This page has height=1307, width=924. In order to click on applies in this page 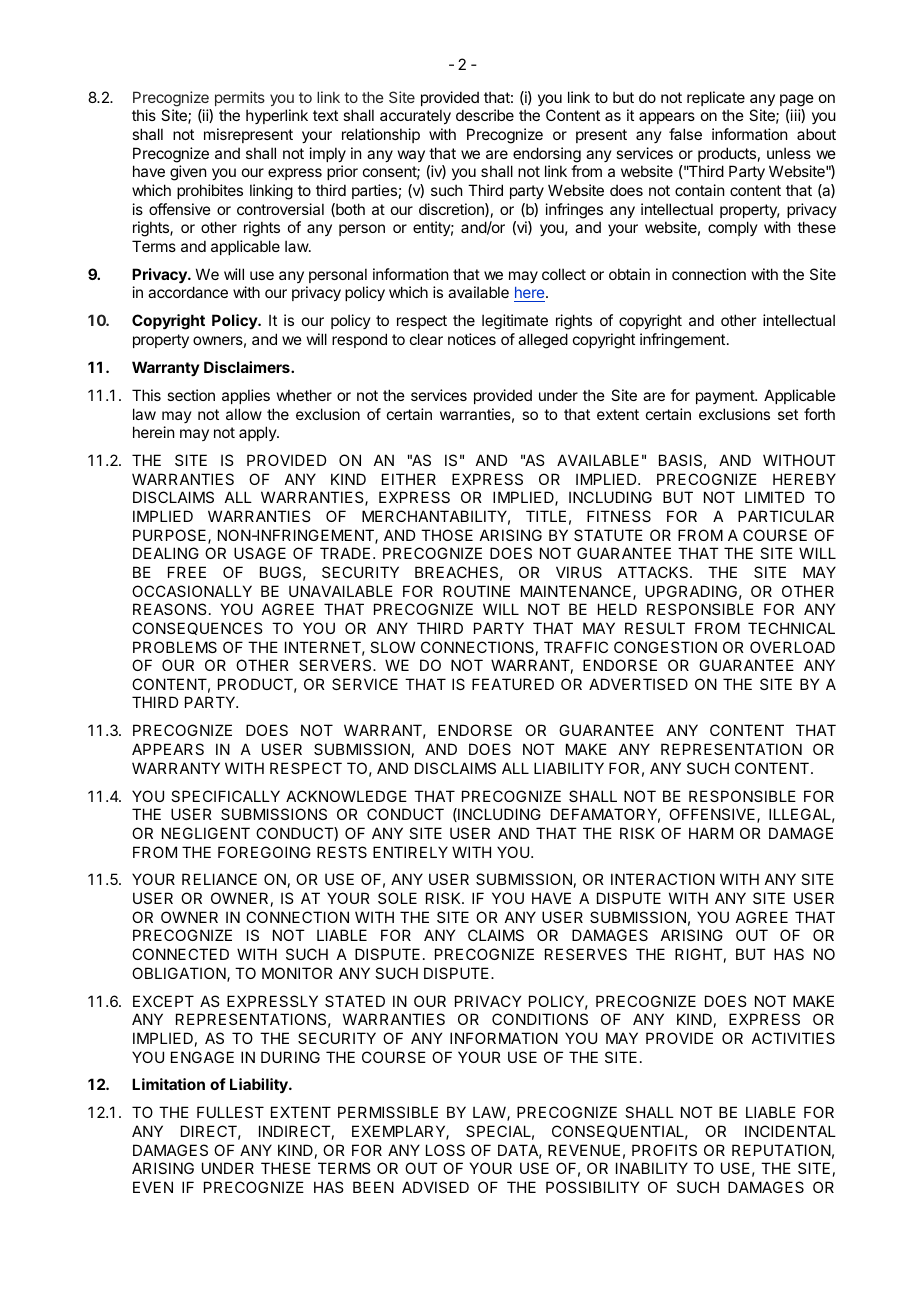, I will do `click(246, 396)`.
